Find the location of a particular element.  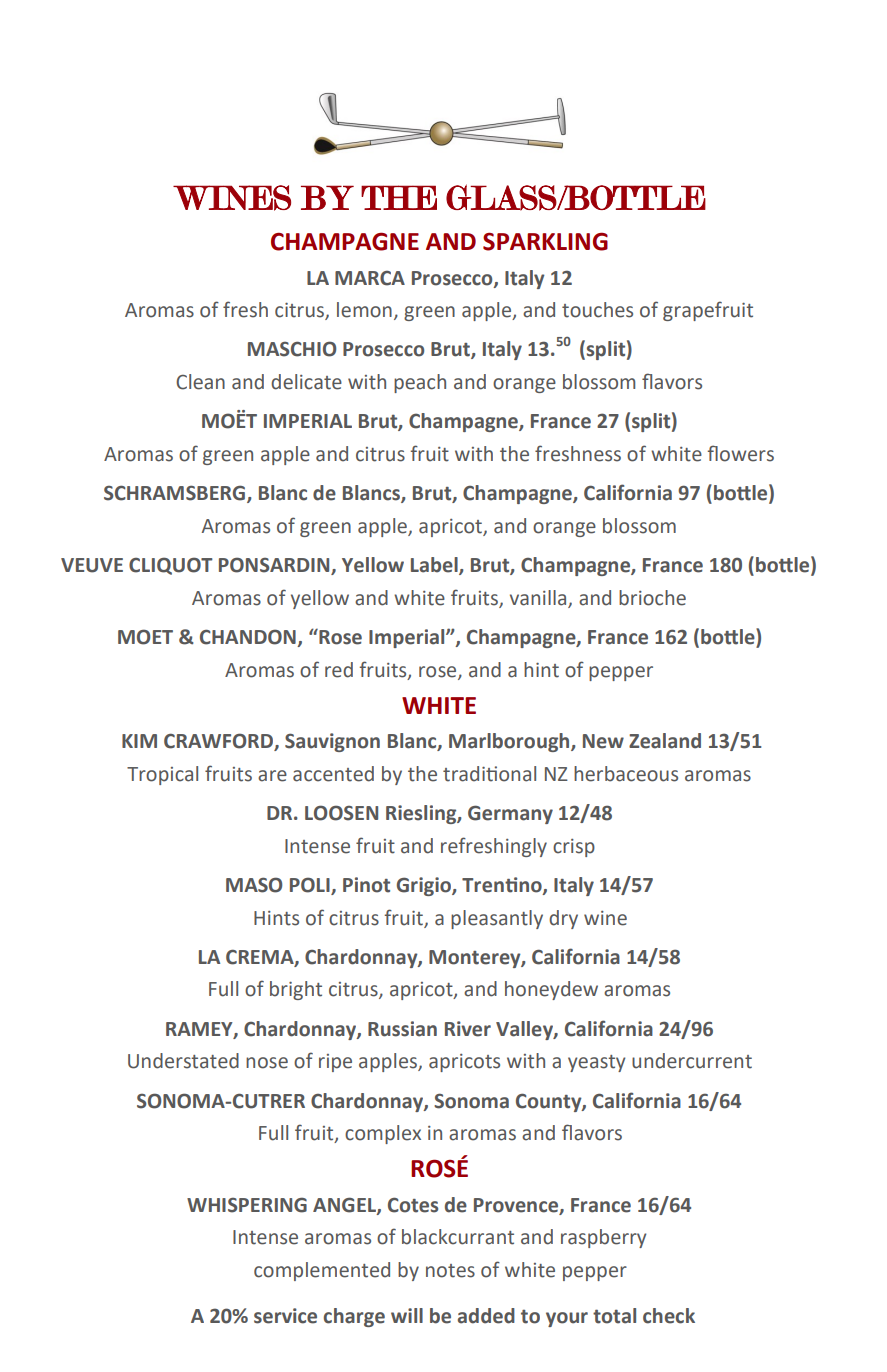

check is located at coordinates (669, 1316).
